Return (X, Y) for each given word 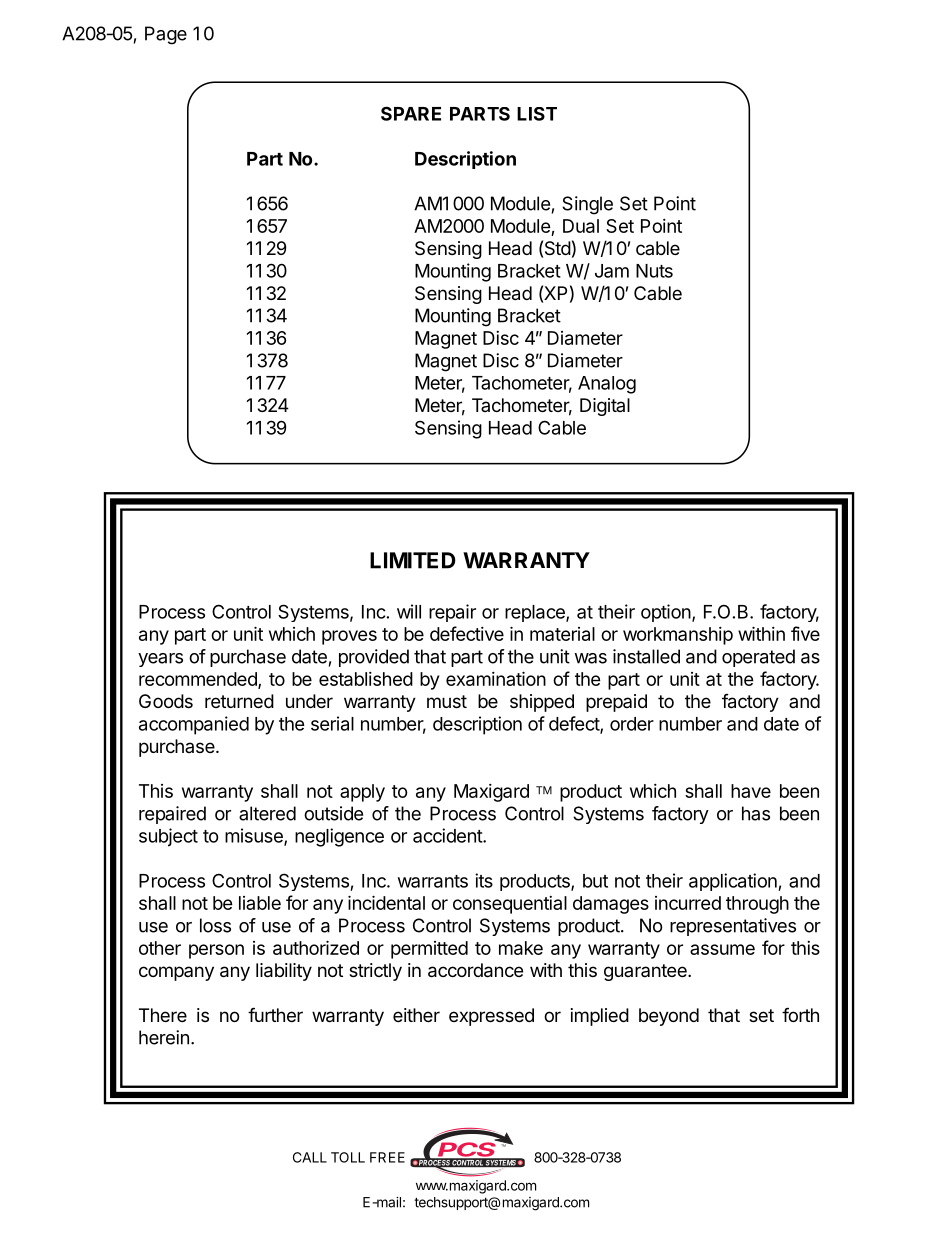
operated (758, 658)
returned (239, 701)
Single (587, 205)
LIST (537, 114)
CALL (310, 1157)
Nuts (654, 271)
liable (260, 903)
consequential (510, 905)
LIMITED (413, 560)
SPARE (411, 113)
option (666, 613)
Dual (581, 226)
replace (536, 613)
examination (496, 678)
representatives (733, 927)
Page (166, 35)
